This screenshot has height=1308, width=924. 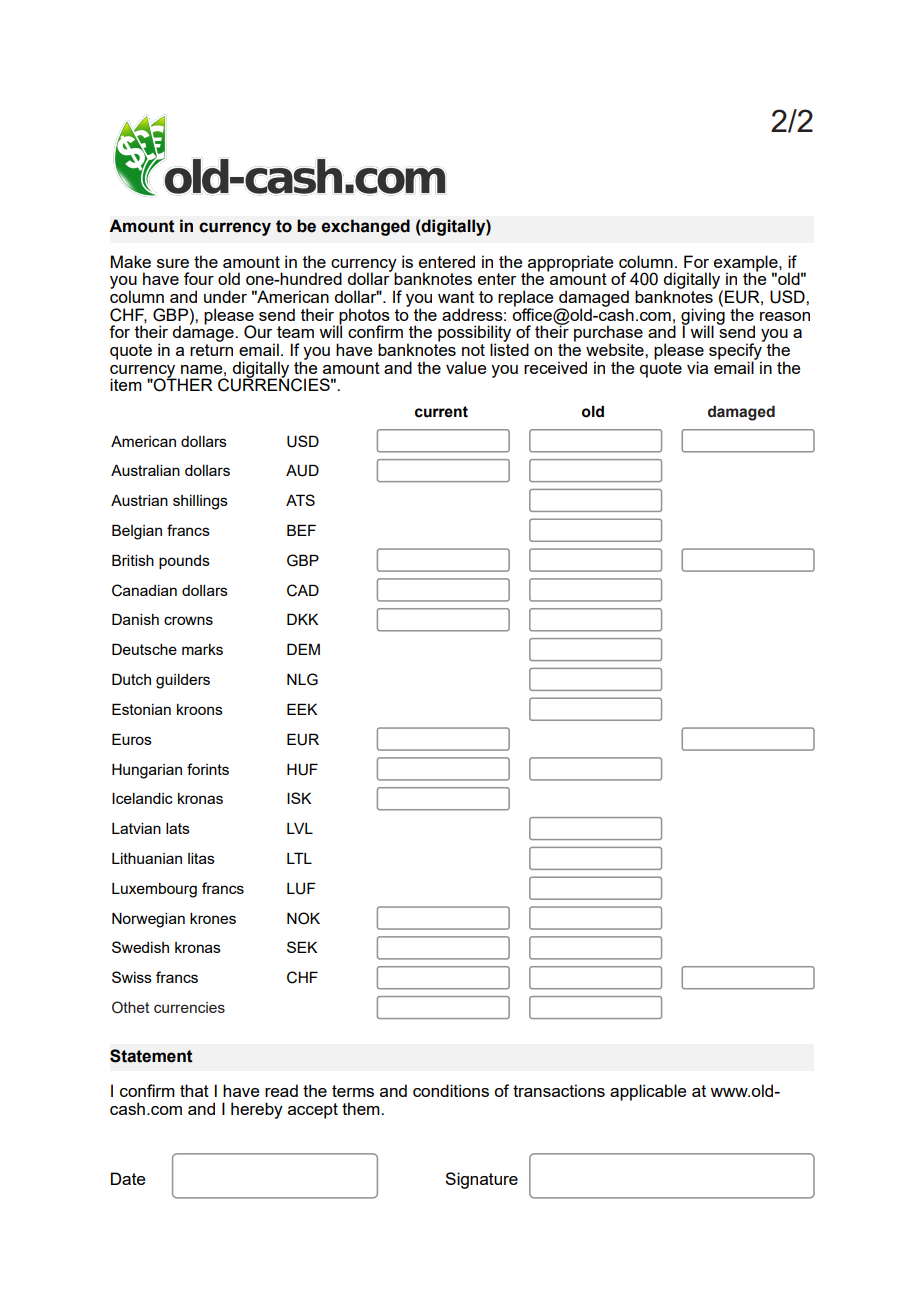 What do you see at coordinates (456, 297) in the screenshot?
I see `want` at bounding box center [456, 297].
